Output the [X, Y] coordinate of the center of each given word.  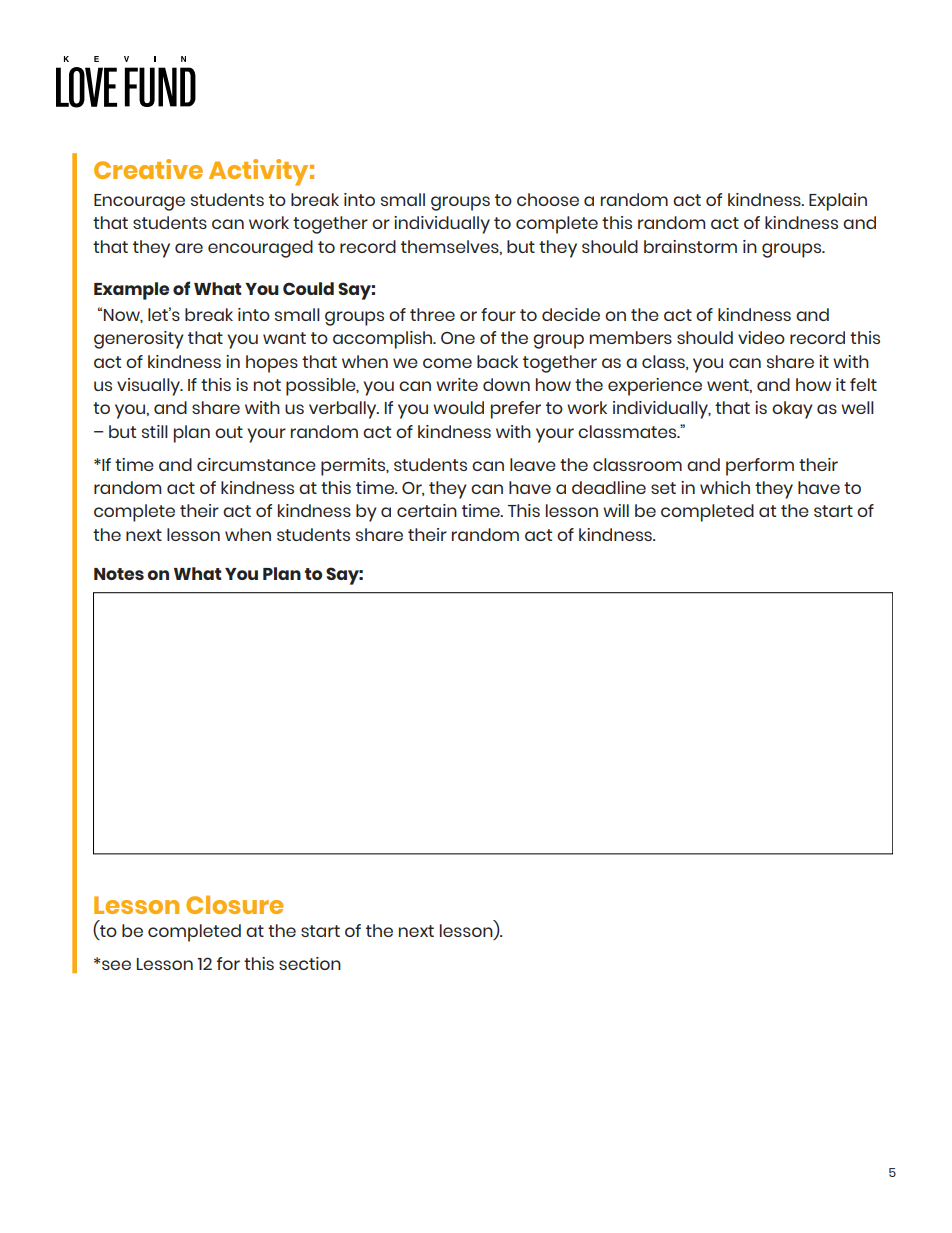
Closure [234, 904]
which [725, 487]
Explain [838, 202]
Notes [119, 574]
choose [548, 199]
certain [427, 510]
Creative [148, 169]
